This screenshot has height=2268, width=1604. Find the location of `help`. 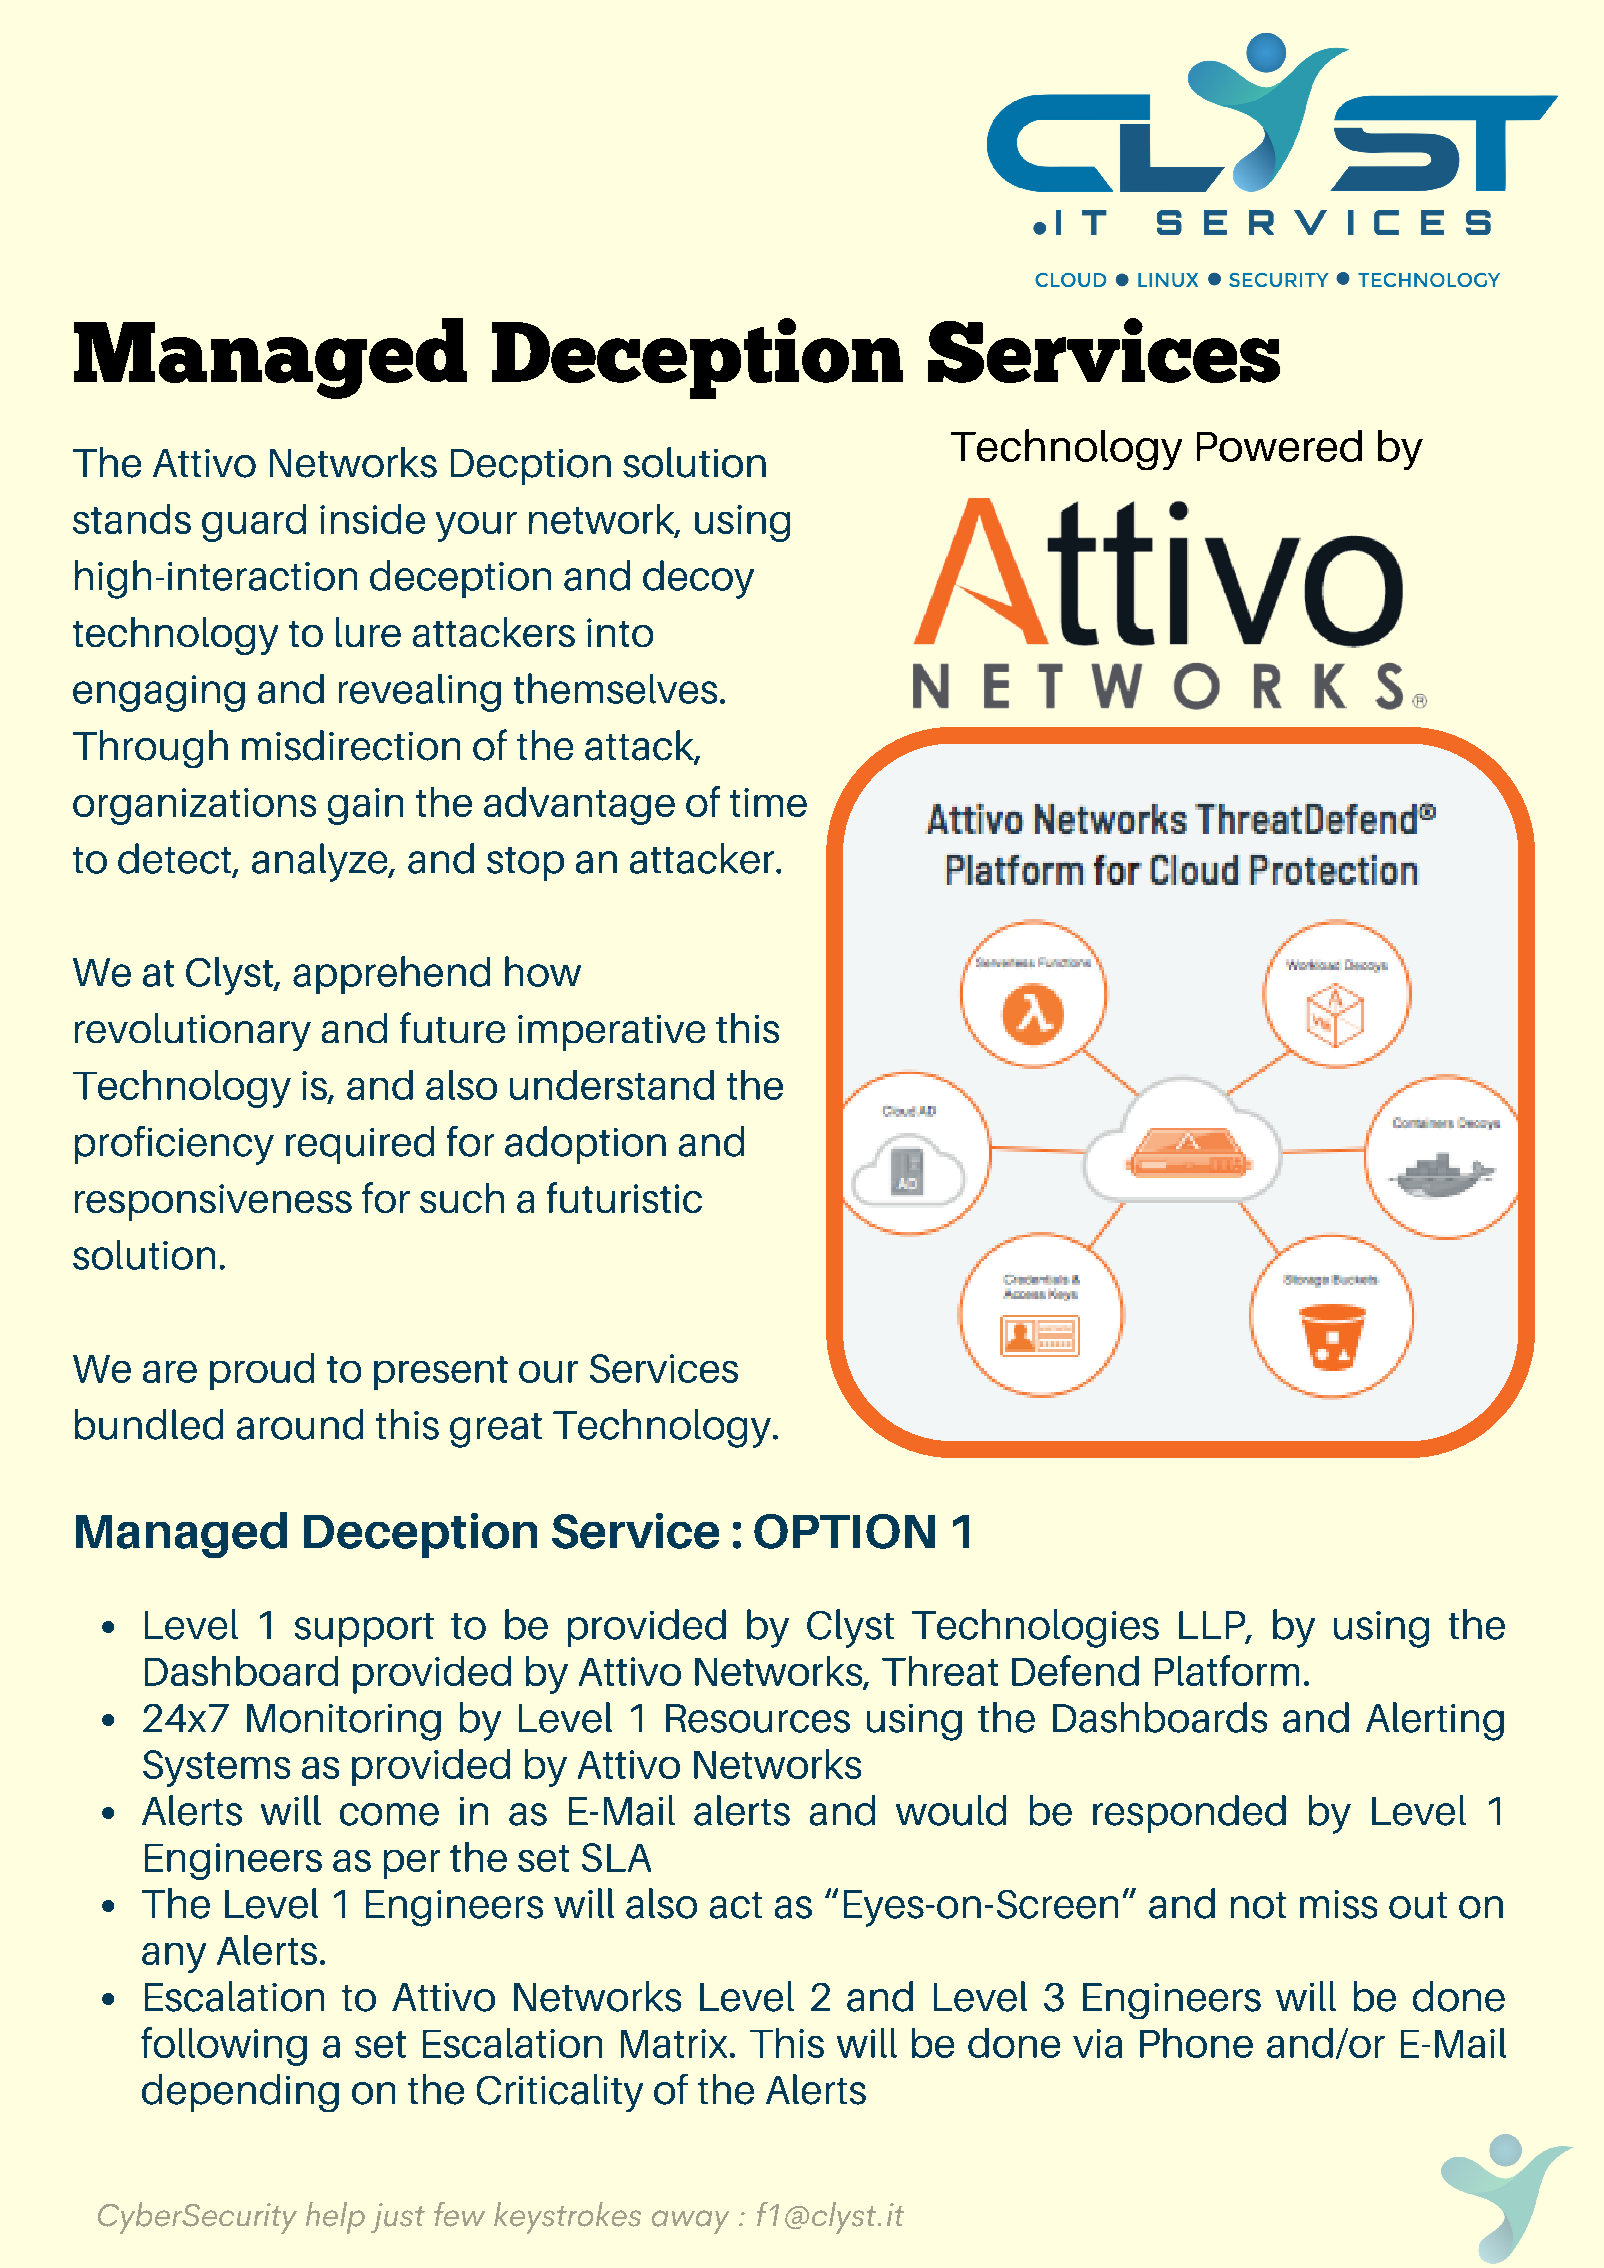

help is located at coordinates (335, 2218).
